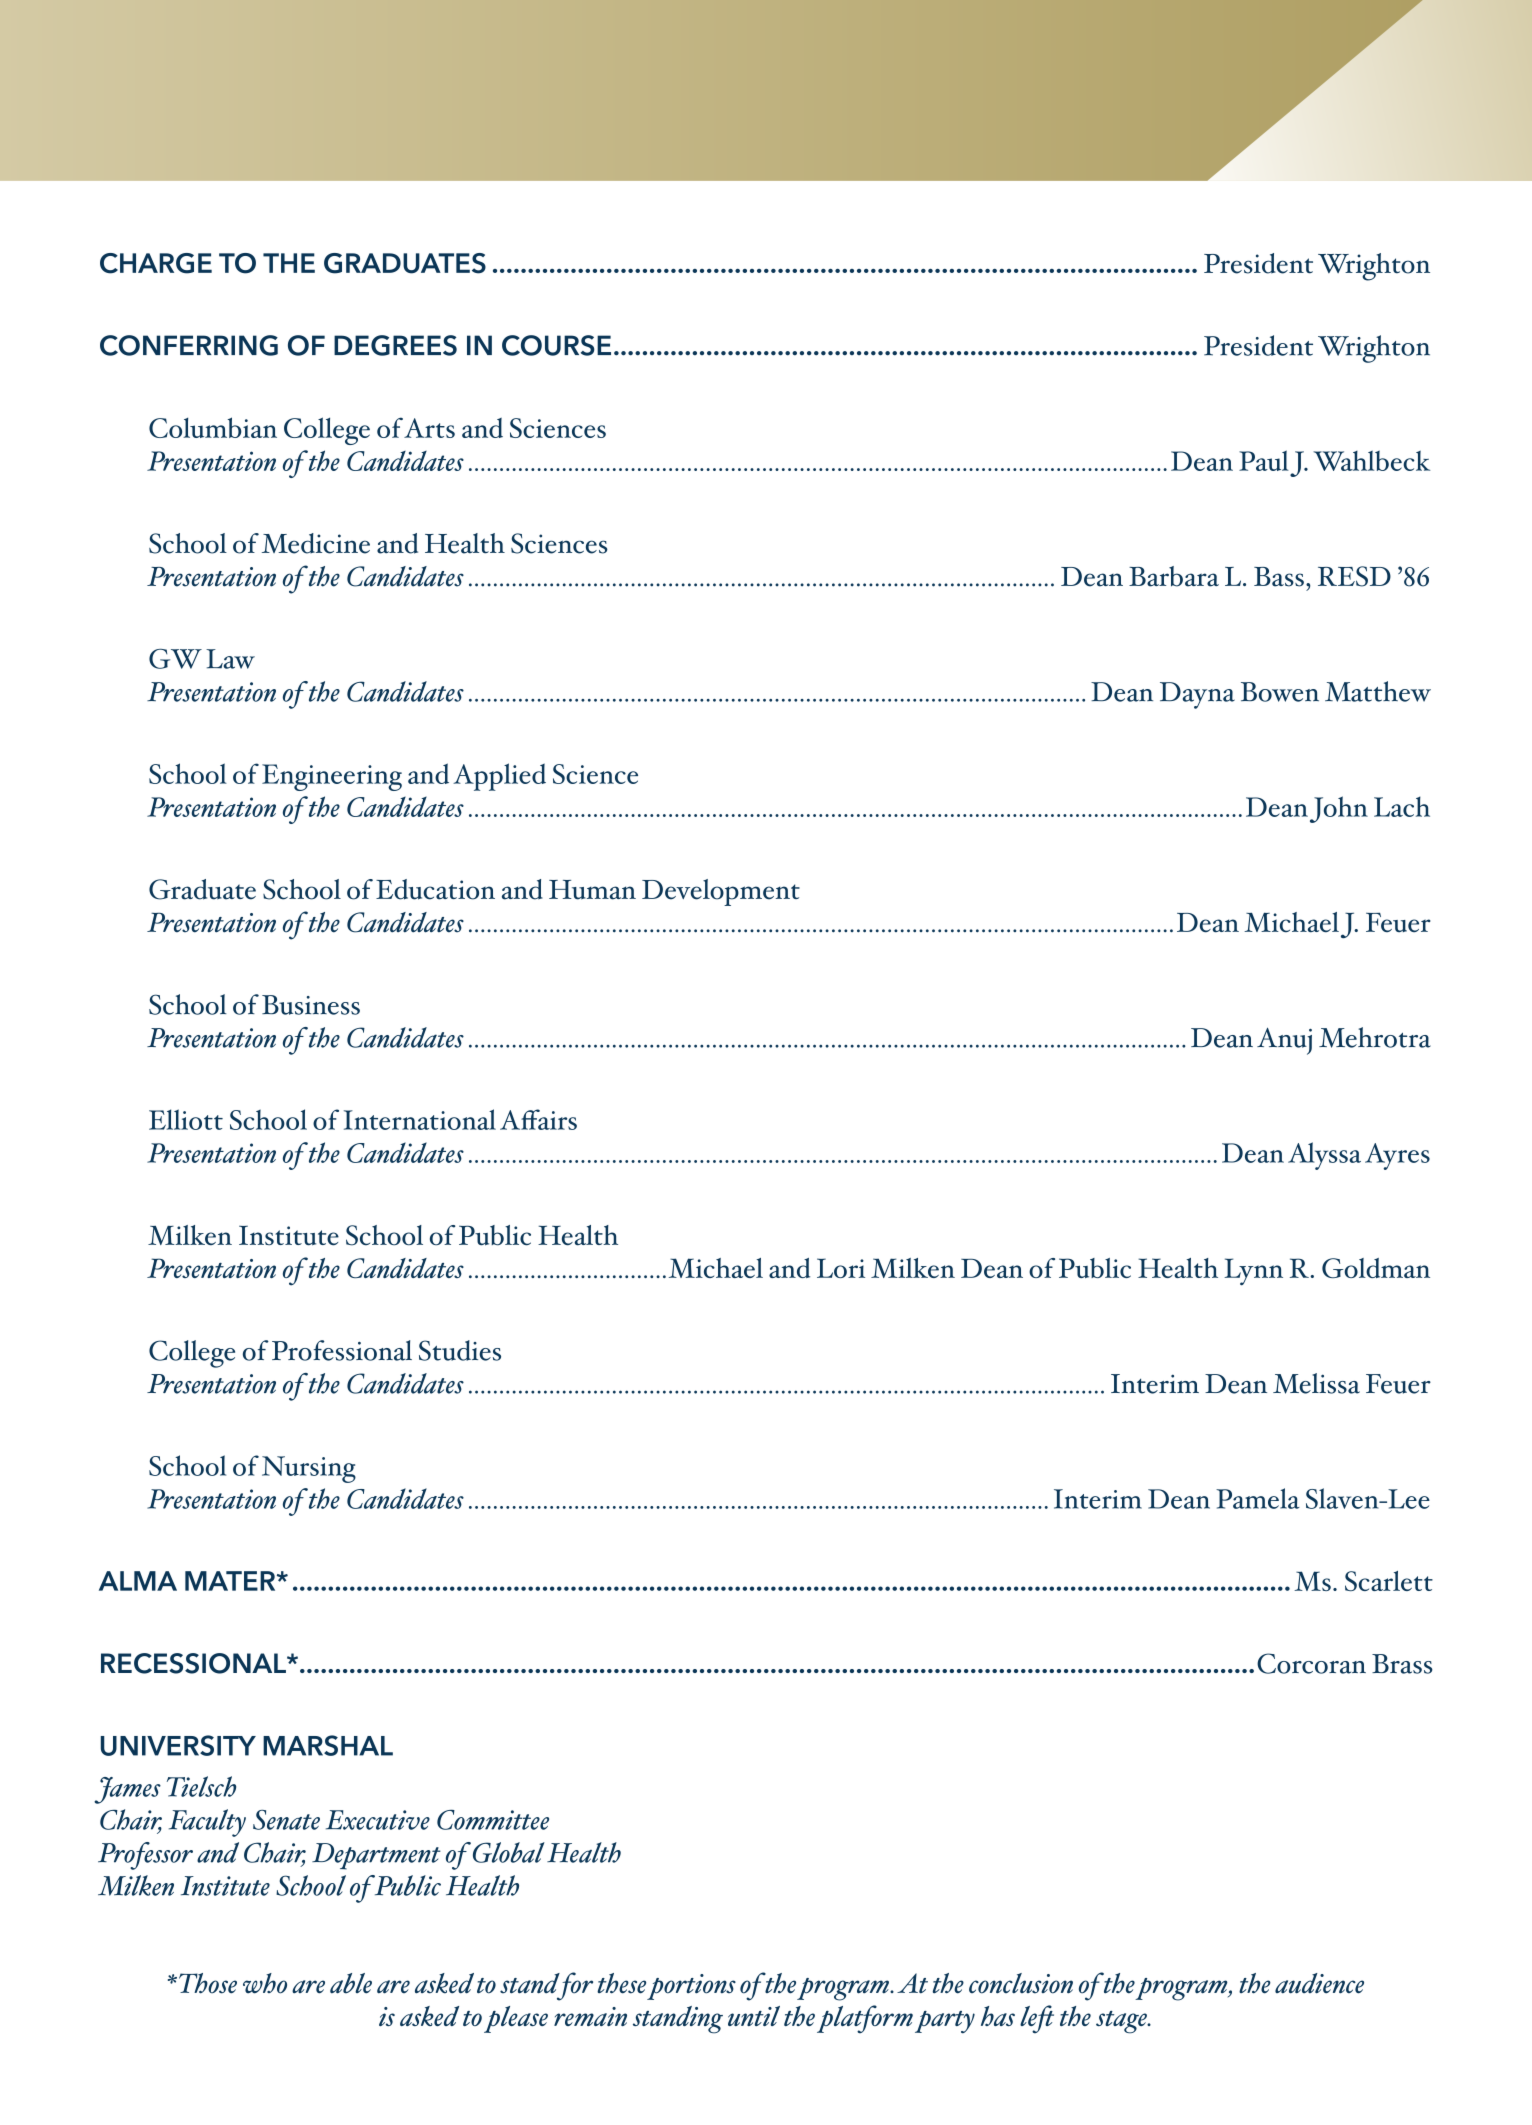 The width and height of the screenshot is (1532, 2125). Describe the element at coordinates (265, 1983) in the screenshot. I see `who` at that location.
